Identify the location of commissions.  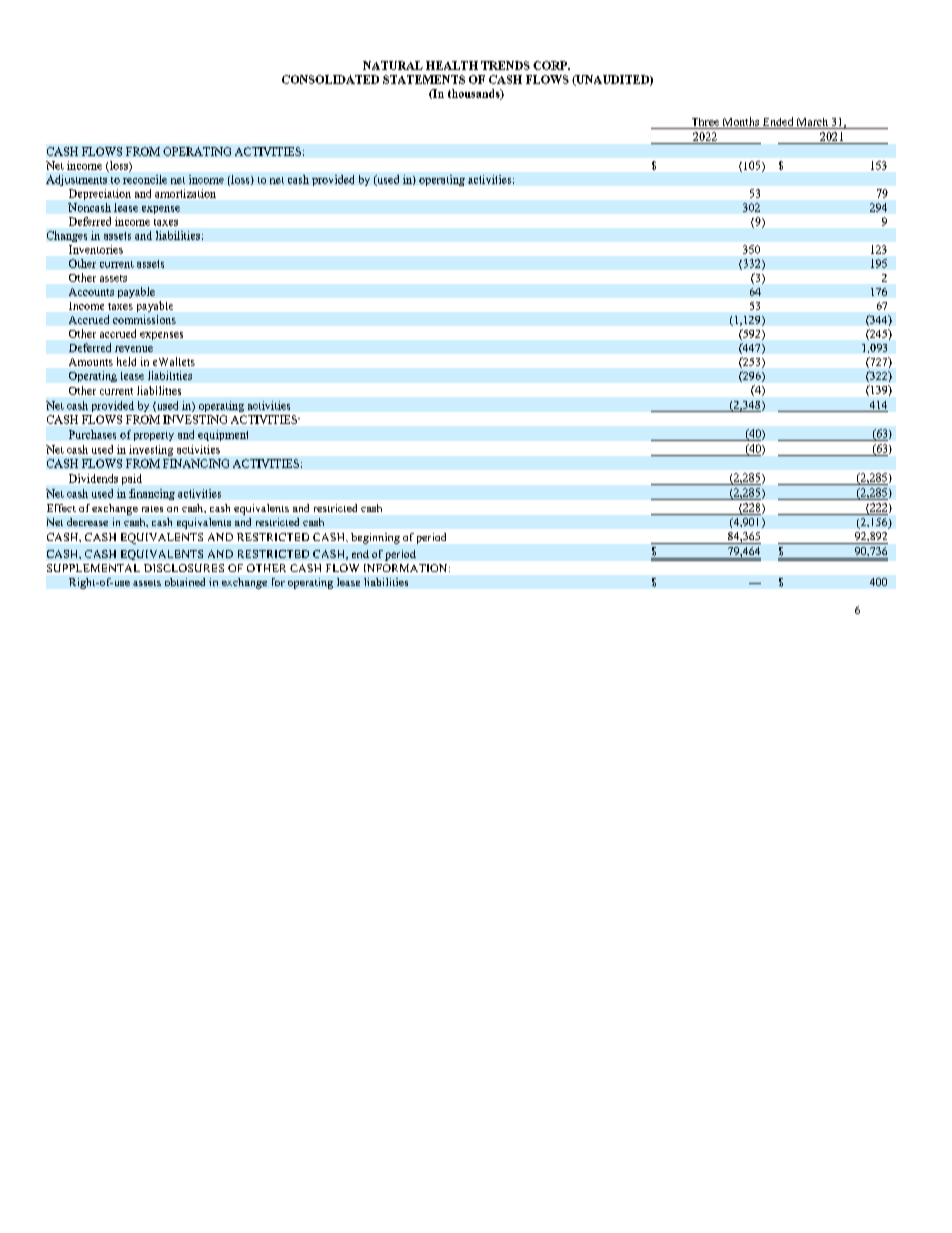
(144, 319).
